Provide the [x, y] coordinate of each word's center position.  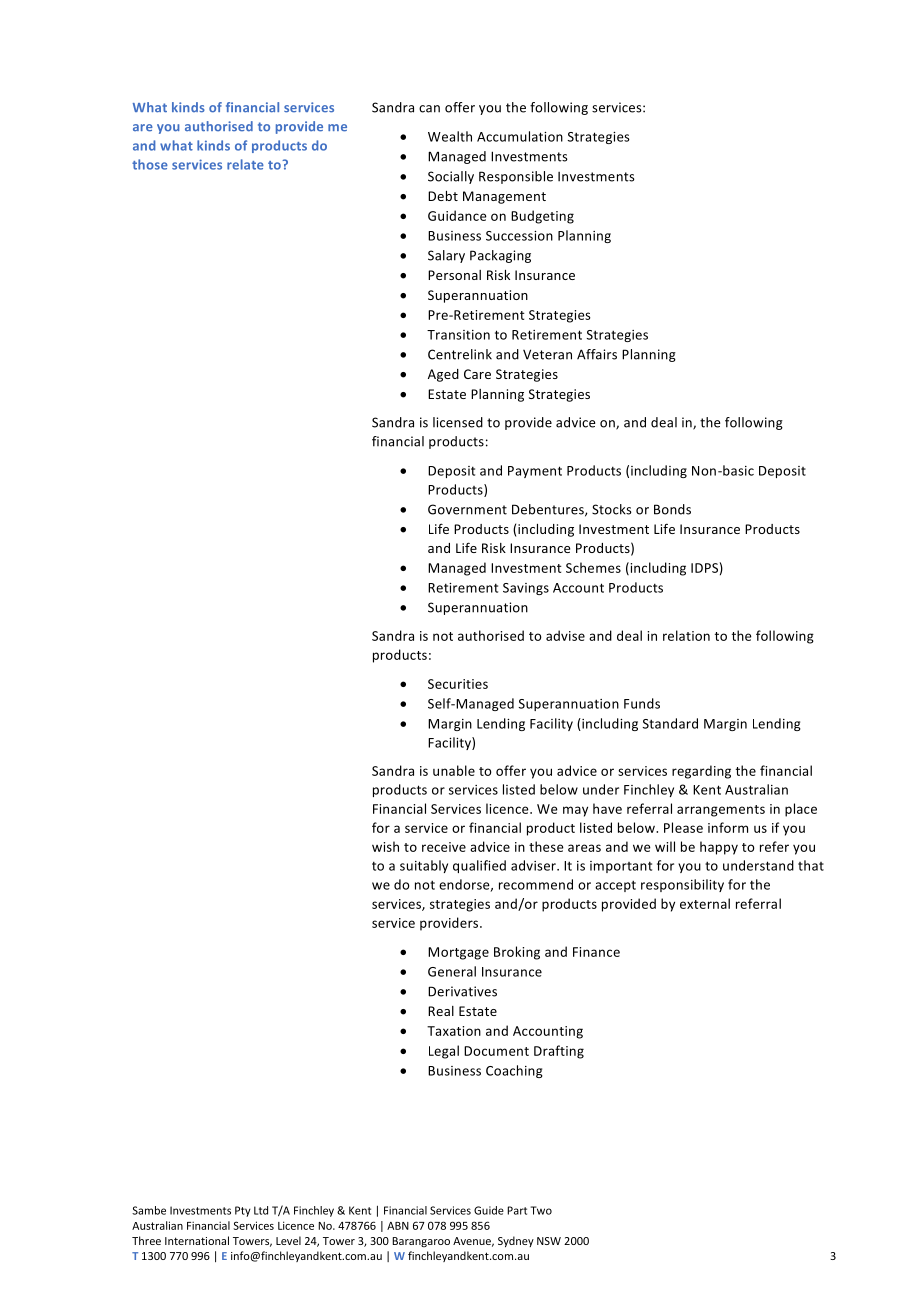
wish [385, 846]
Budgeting [542, 217]
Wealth [450, 136]
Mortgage [458, 953]
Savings [526, 589]
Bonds [672, 509]
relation [686, 635]
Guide [489, 1210]
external [705, 903]
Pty [243, 1211]
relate [245, 164]
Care [477, 374]
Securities [458, 684]
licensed [458, 422]
